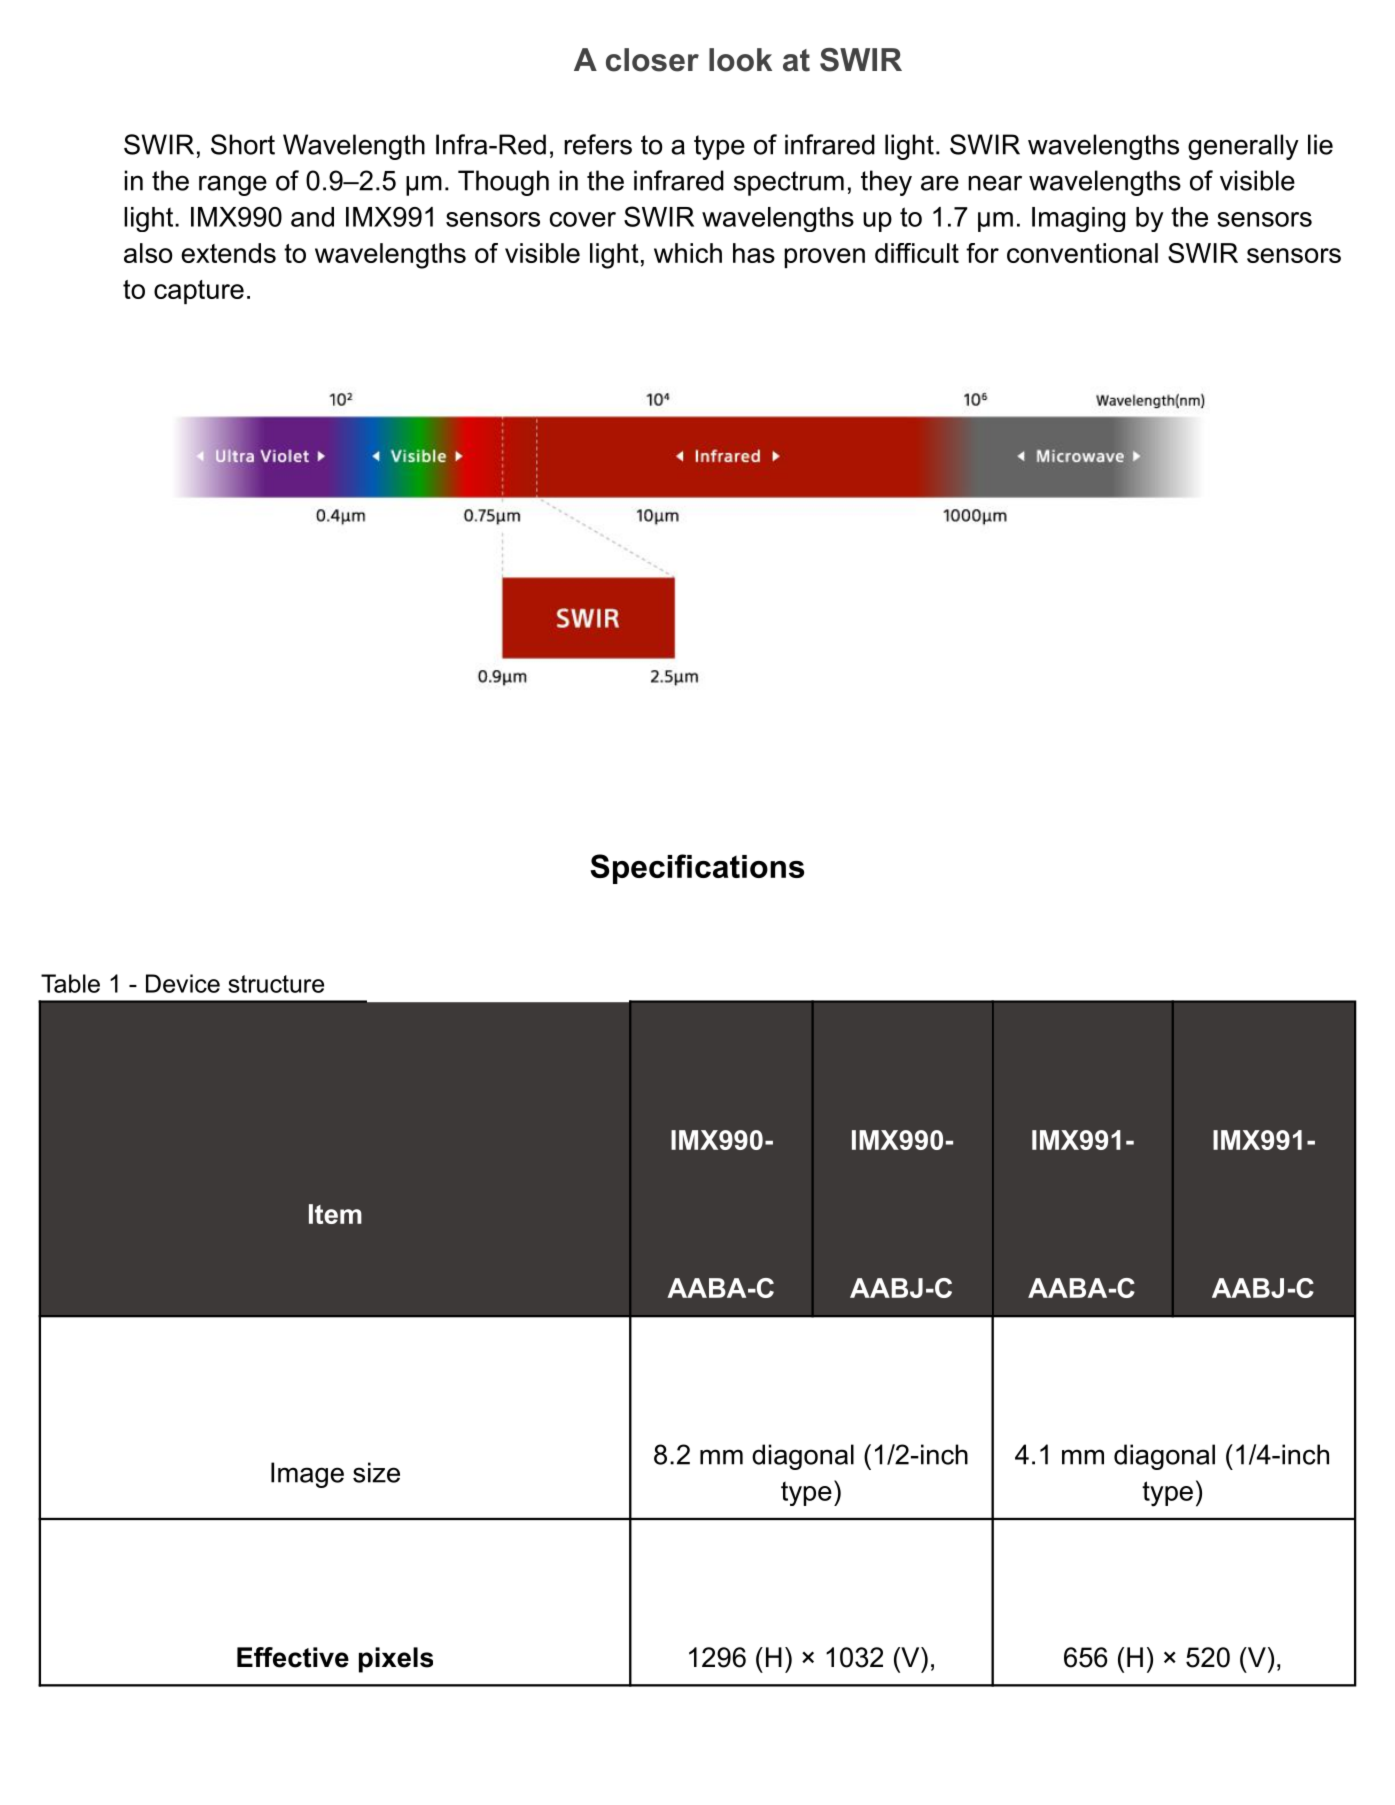 This image has height=1805, width=1395. What do you see at coordinates (697, 869) in the image?
I see `Specifications` at bounding box center [697, 869].
